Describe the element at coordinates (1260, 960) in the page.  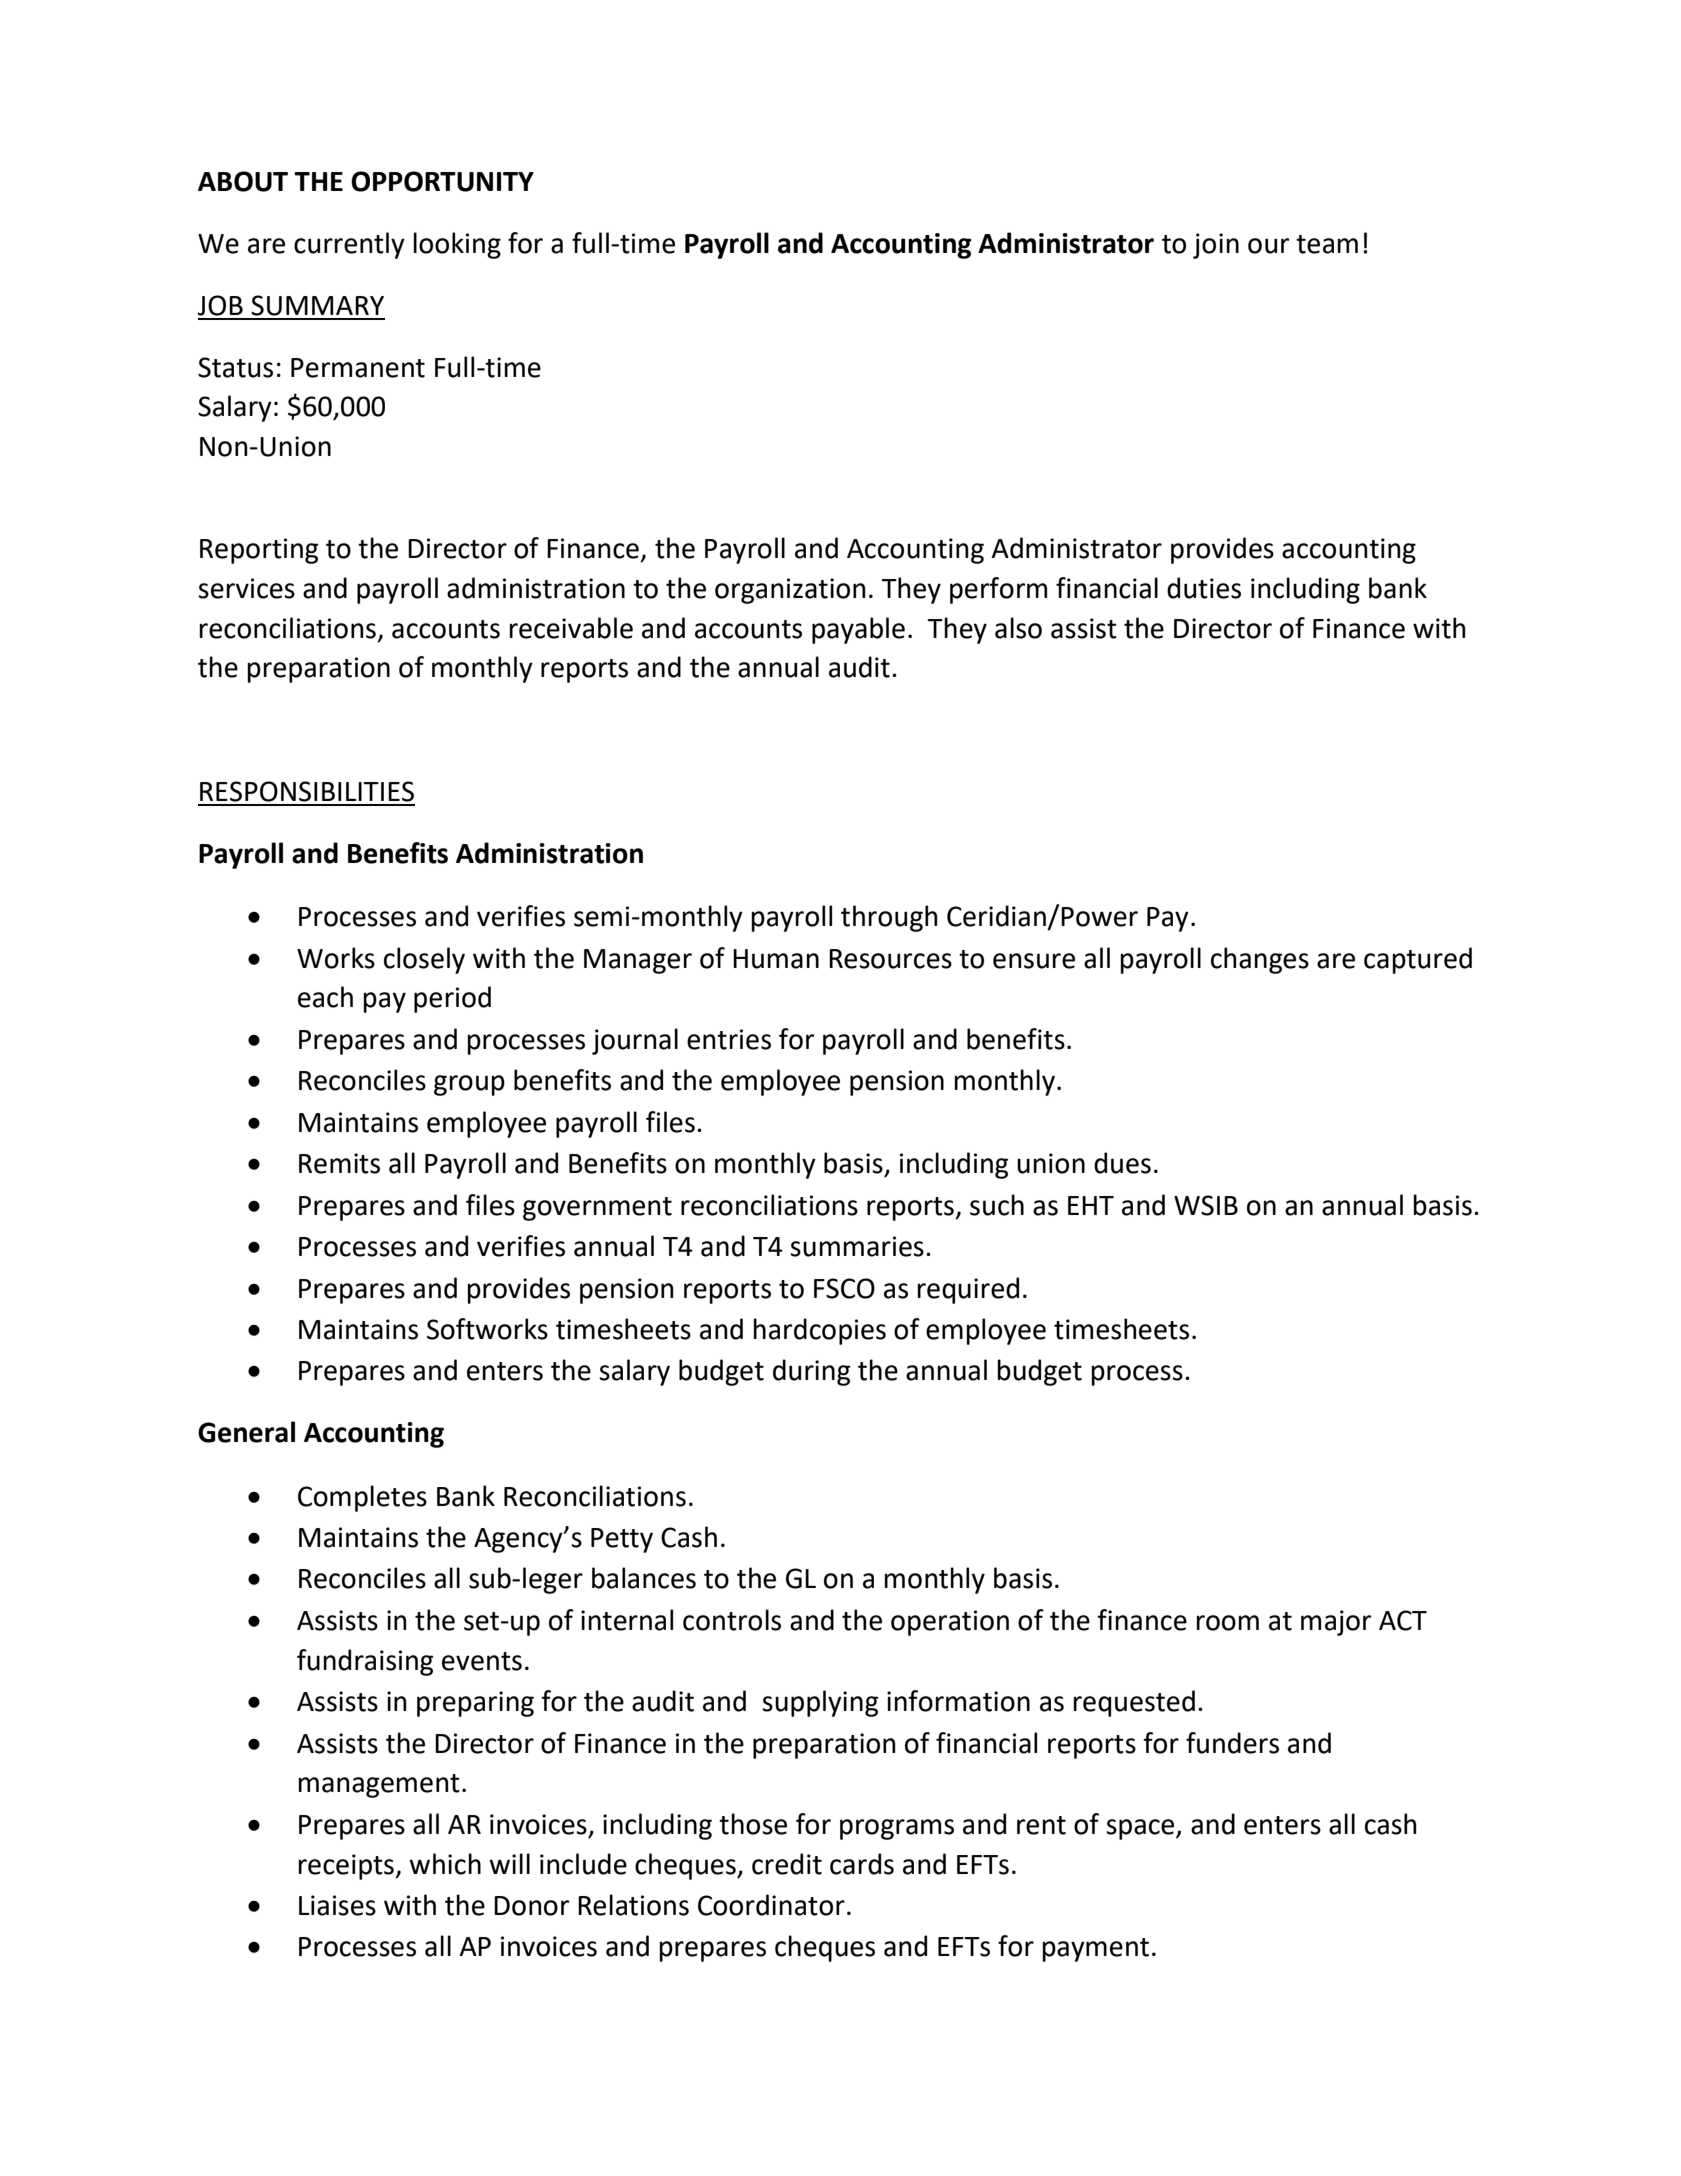
I see `changes` at that location.
